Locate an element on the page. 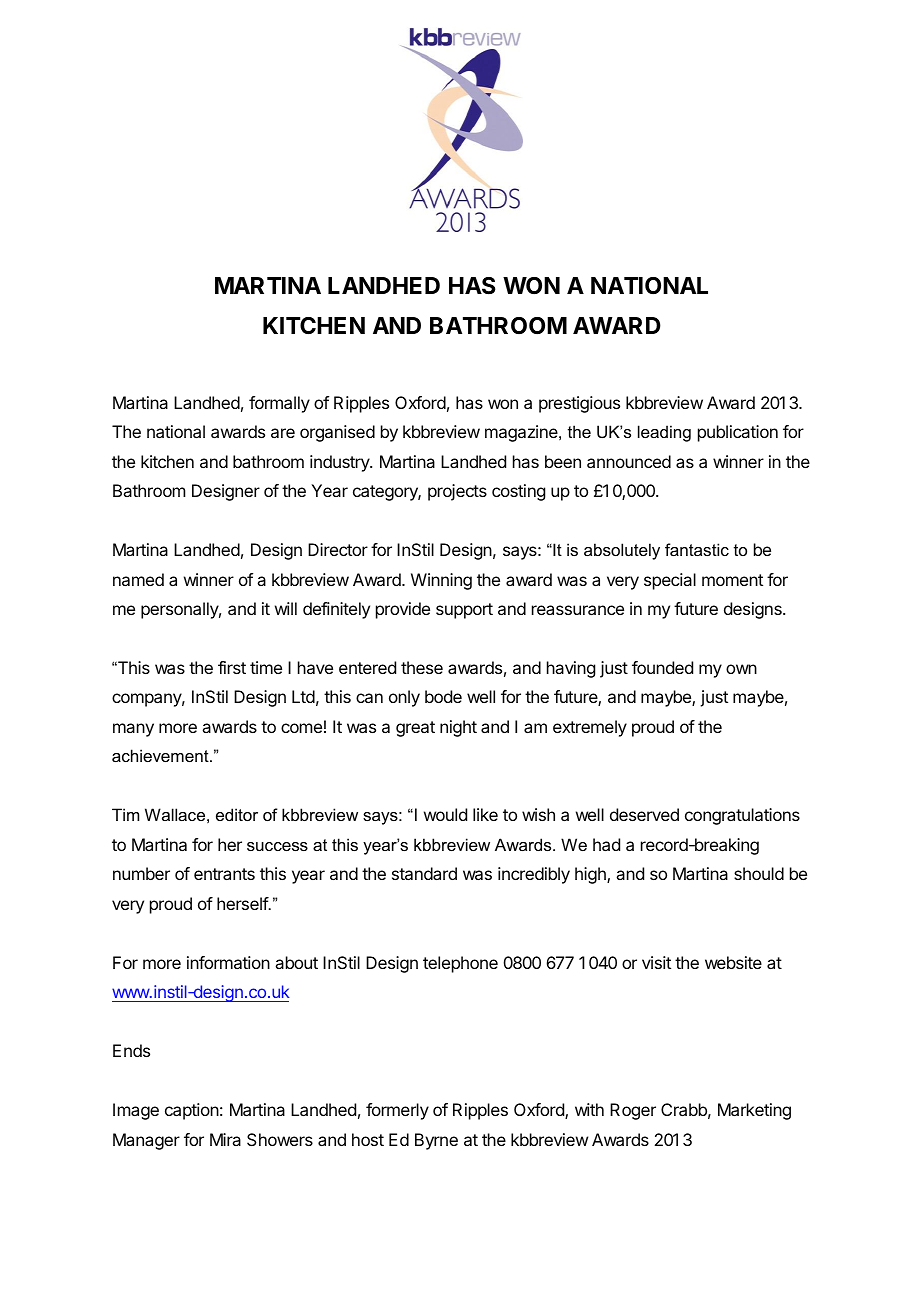  would is located at coordinates (445, 814).
